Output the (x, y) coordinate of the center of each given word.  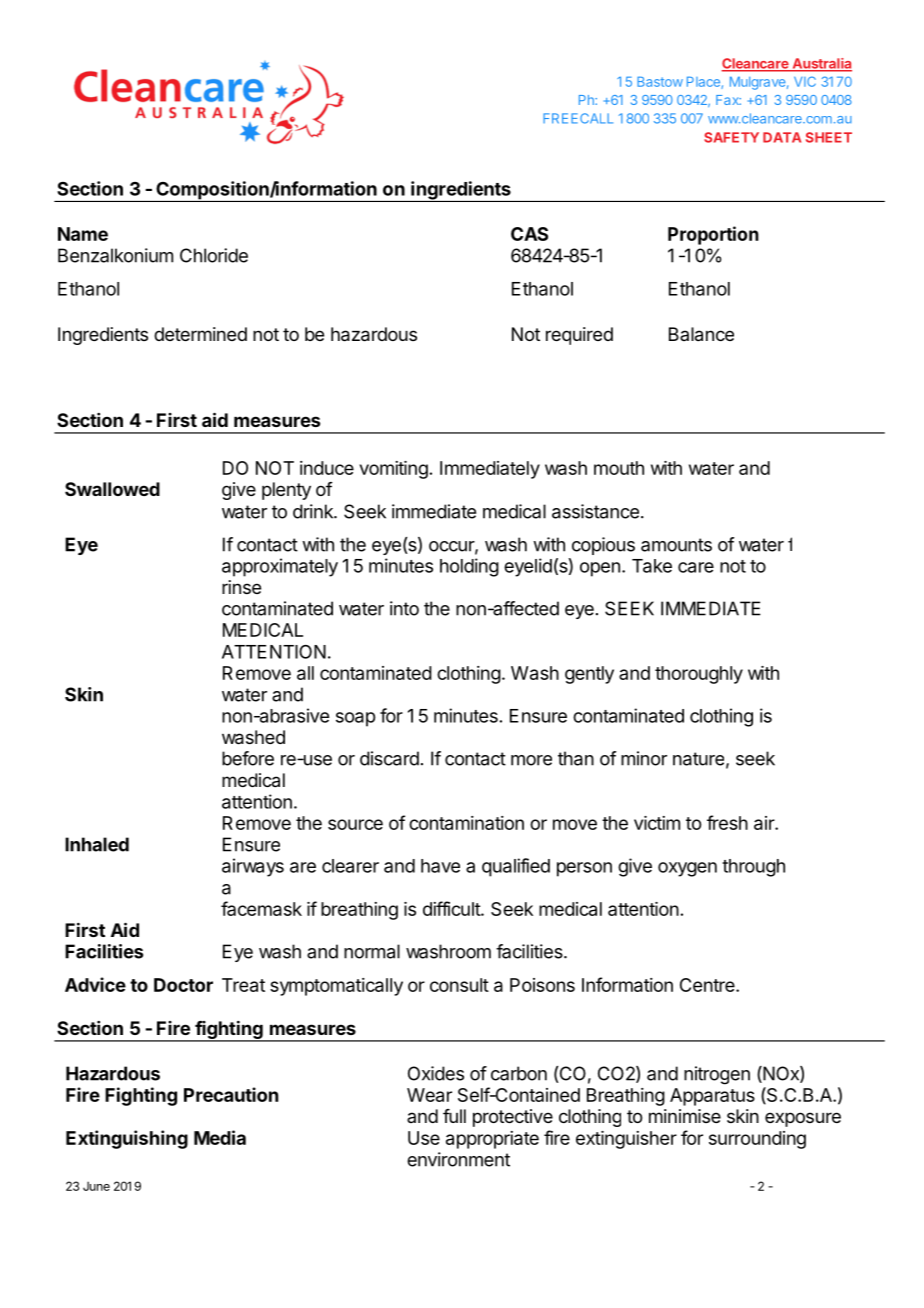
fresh (727, 822)
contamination (466, 823)
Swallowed (112, 489)
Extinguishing (127, 1139)
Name (83, 234)
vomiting (394, 470)
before (248, 758)
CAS (529, 234)
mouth (619, 468)
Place (704, 82)
